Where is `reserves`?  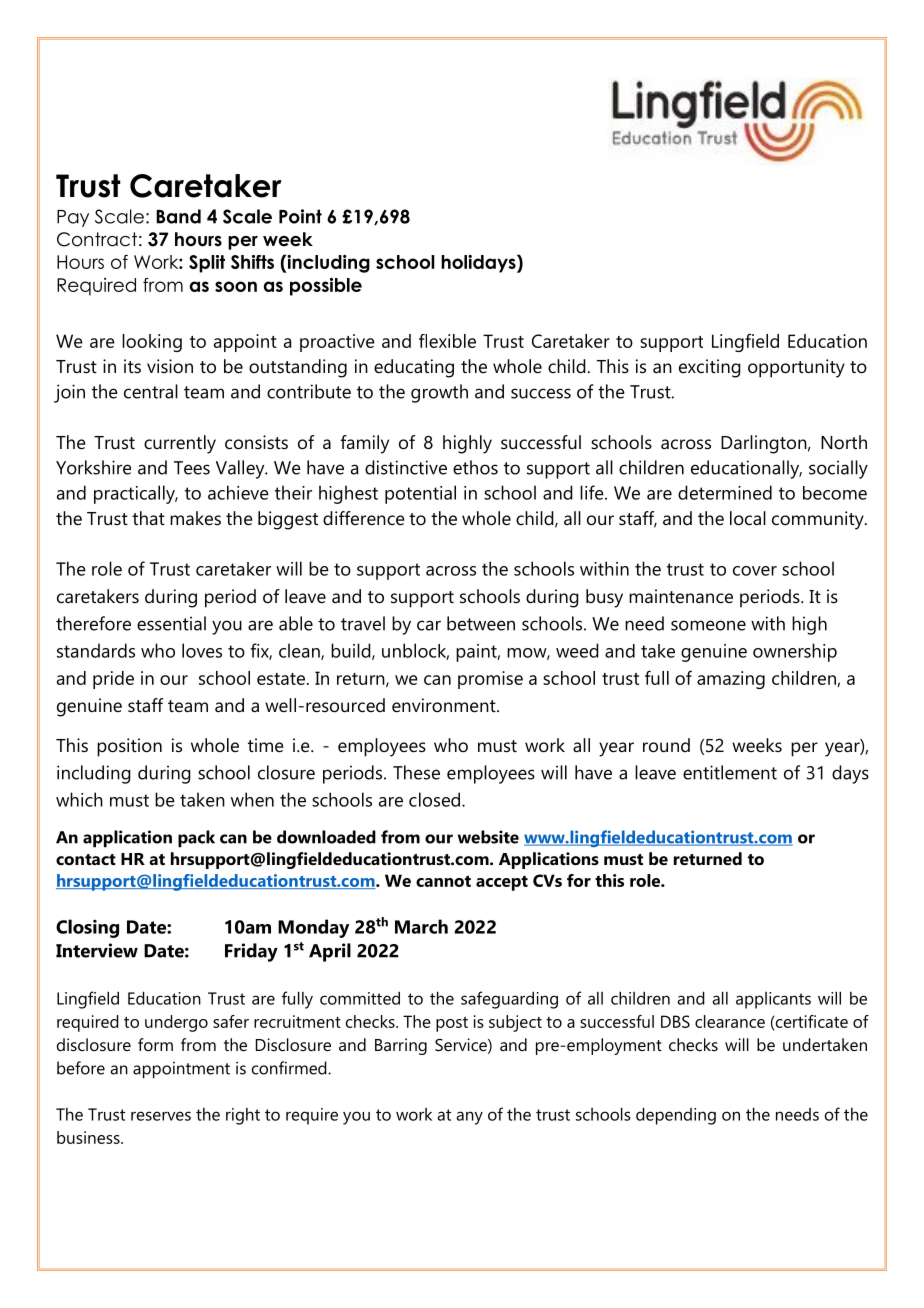 reserves is located at coordinates (161, 1116).
